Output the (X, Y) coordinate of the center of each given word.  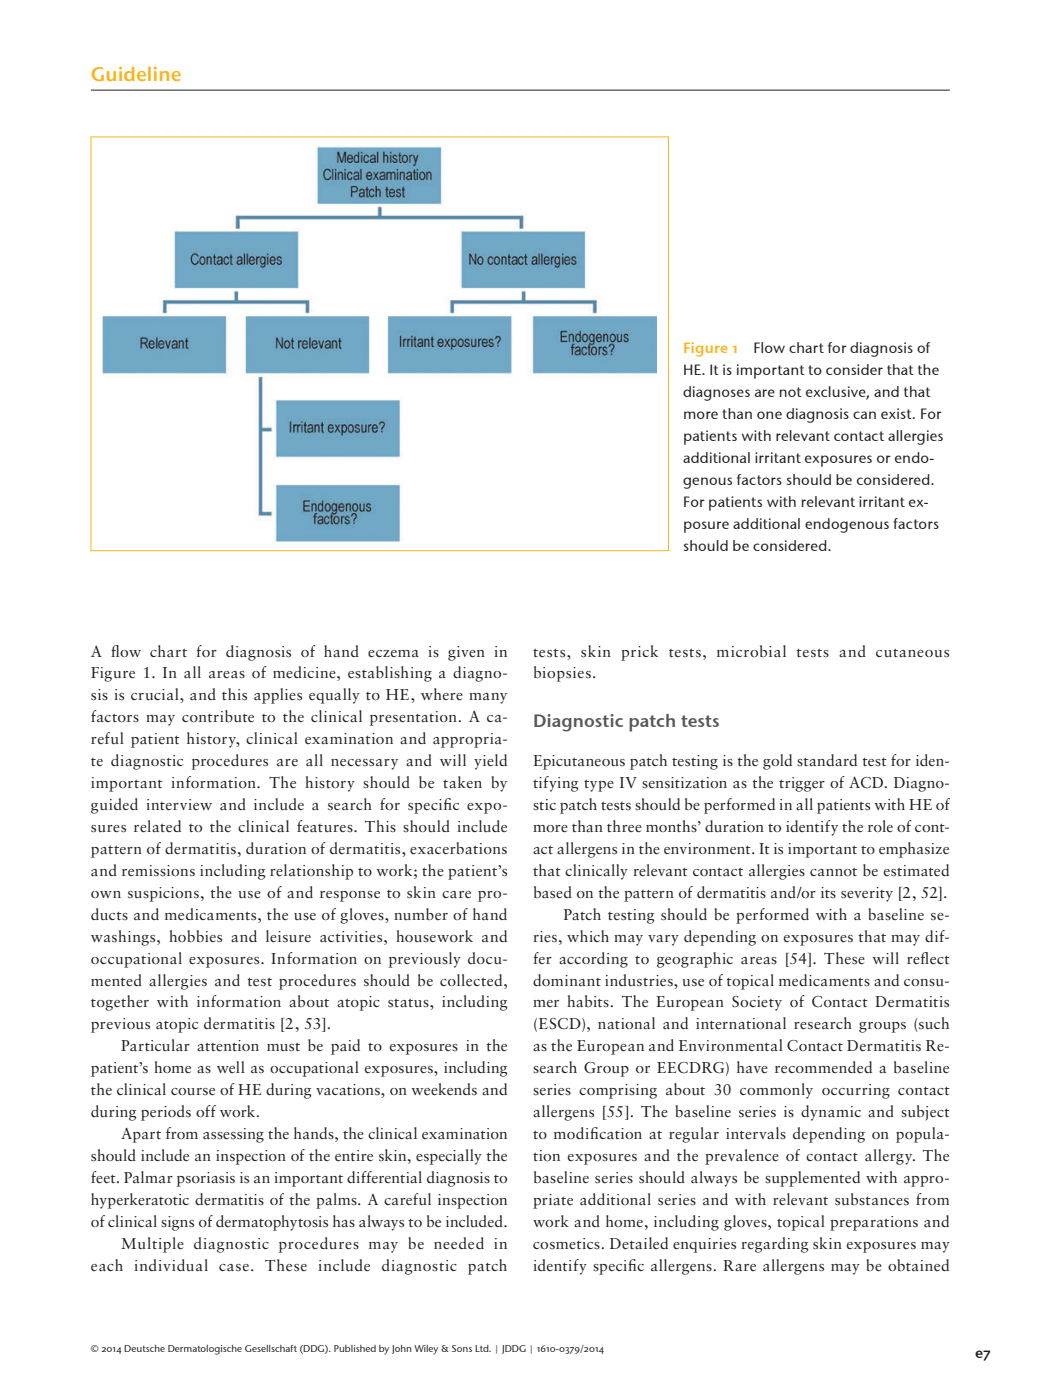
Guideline (136, 74)
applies (278, 696)
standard (827, 760)
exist (897, 413)
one (769, 415)
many (488, 698)
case (234, 1267)
